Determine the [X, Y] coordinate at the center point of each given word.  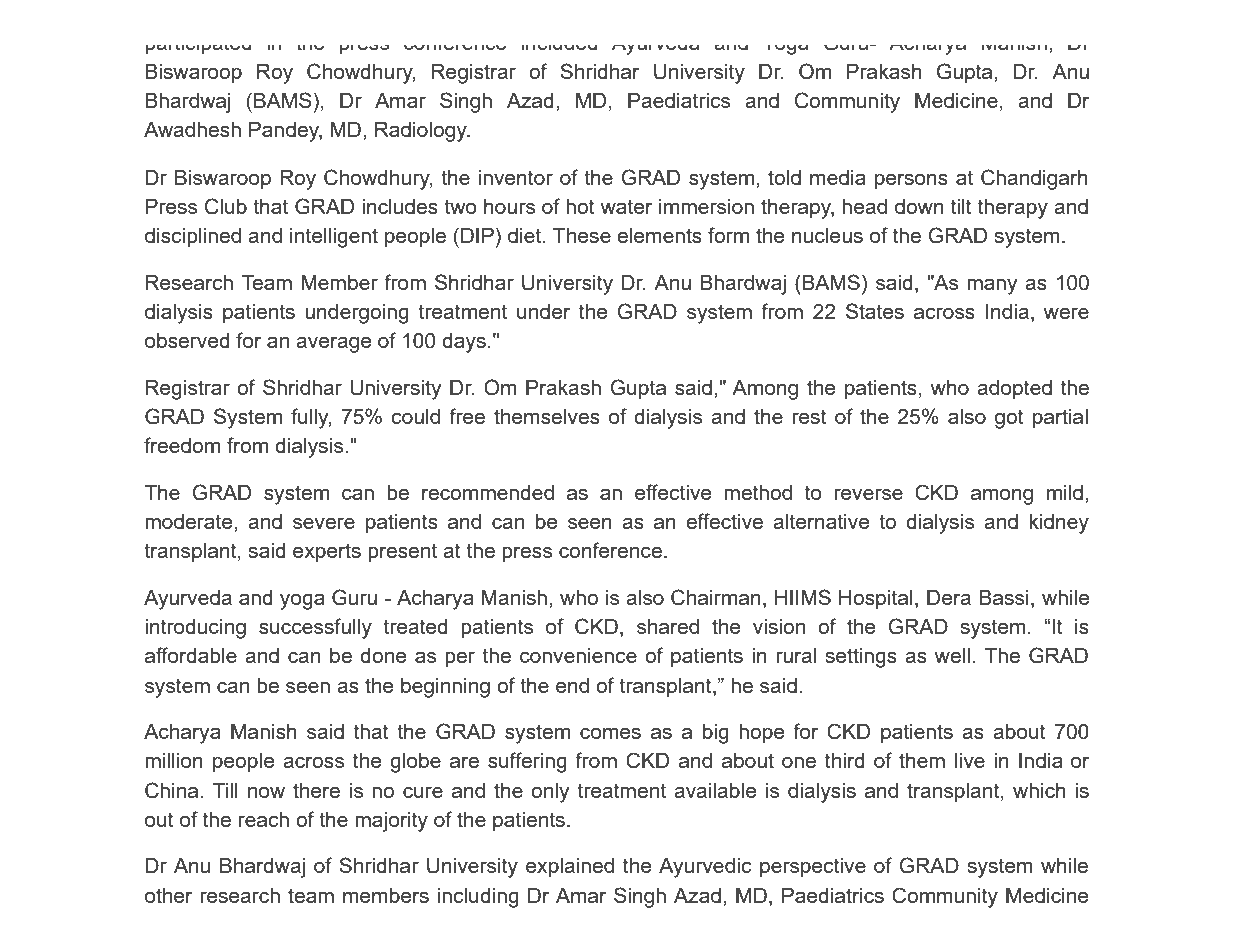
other [168, 895]
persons [911, 182]
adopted [1014, 390]
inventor [516, 177]
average [333, 345]
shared [668, 626]
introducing [195, 629]
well [952, 655]
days [464, 343]
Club [226, 206]
